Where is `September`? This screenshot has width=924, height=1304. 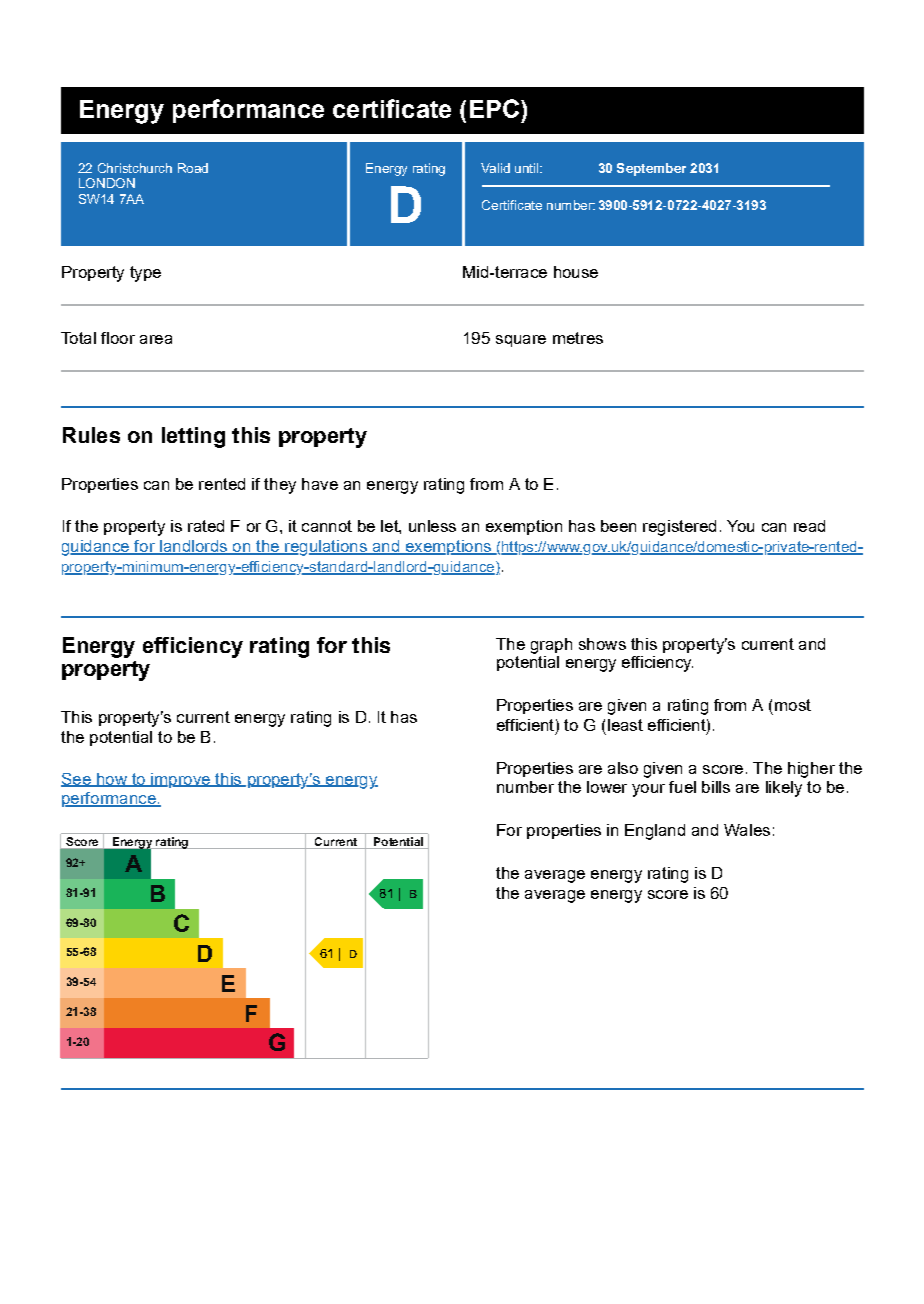
September is located at coordinates (651, 169).
